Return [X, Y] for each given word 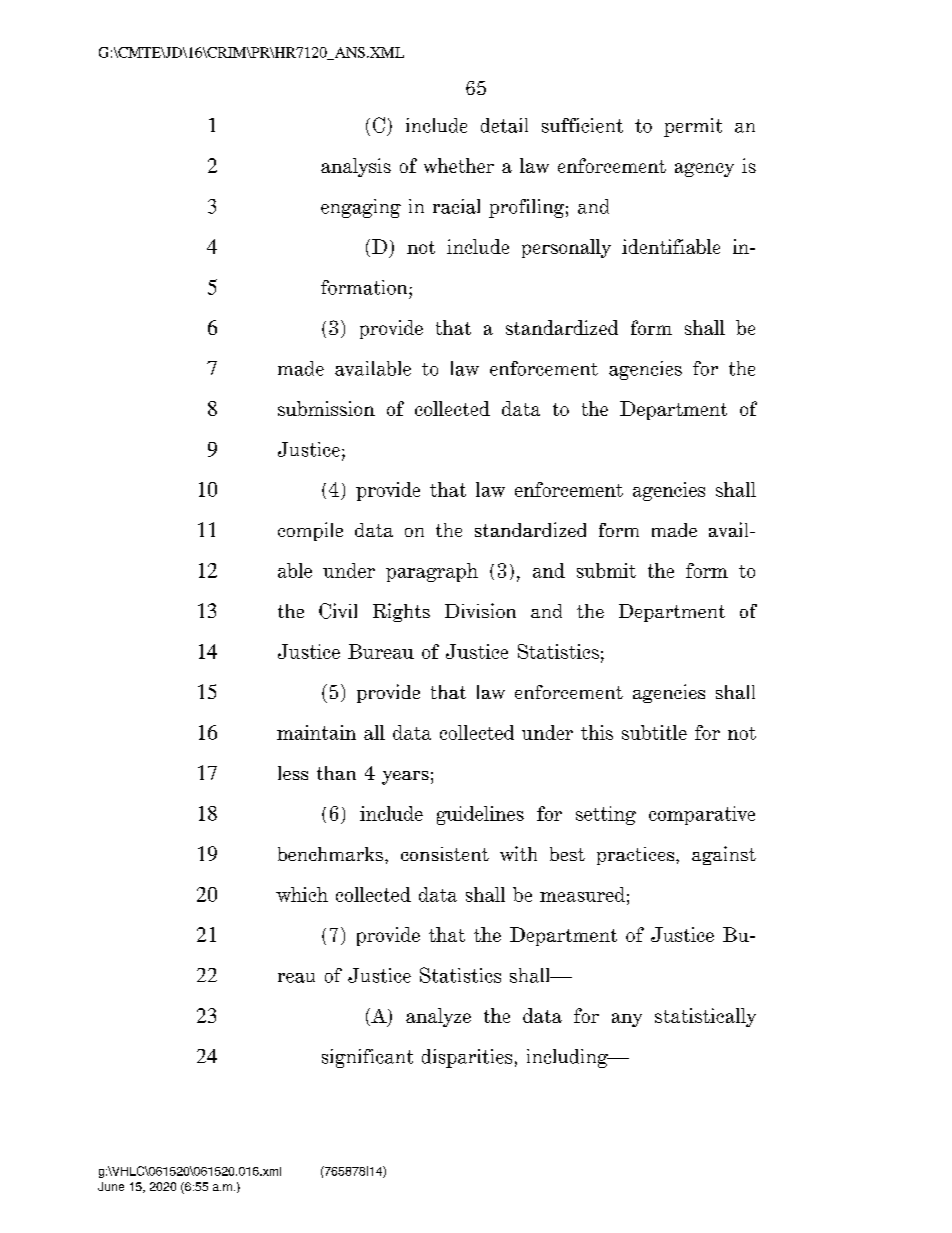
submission [326, 408]
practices [637, 856]
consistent [445, 854]
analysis [356, 167]
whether [459, 165]
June [111, 1186]
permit [693, 127]
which [302, 894]
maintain [316, 732]
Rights [401, 612]
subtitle [654, 732]
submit [606, 570]
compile [310, 531]
